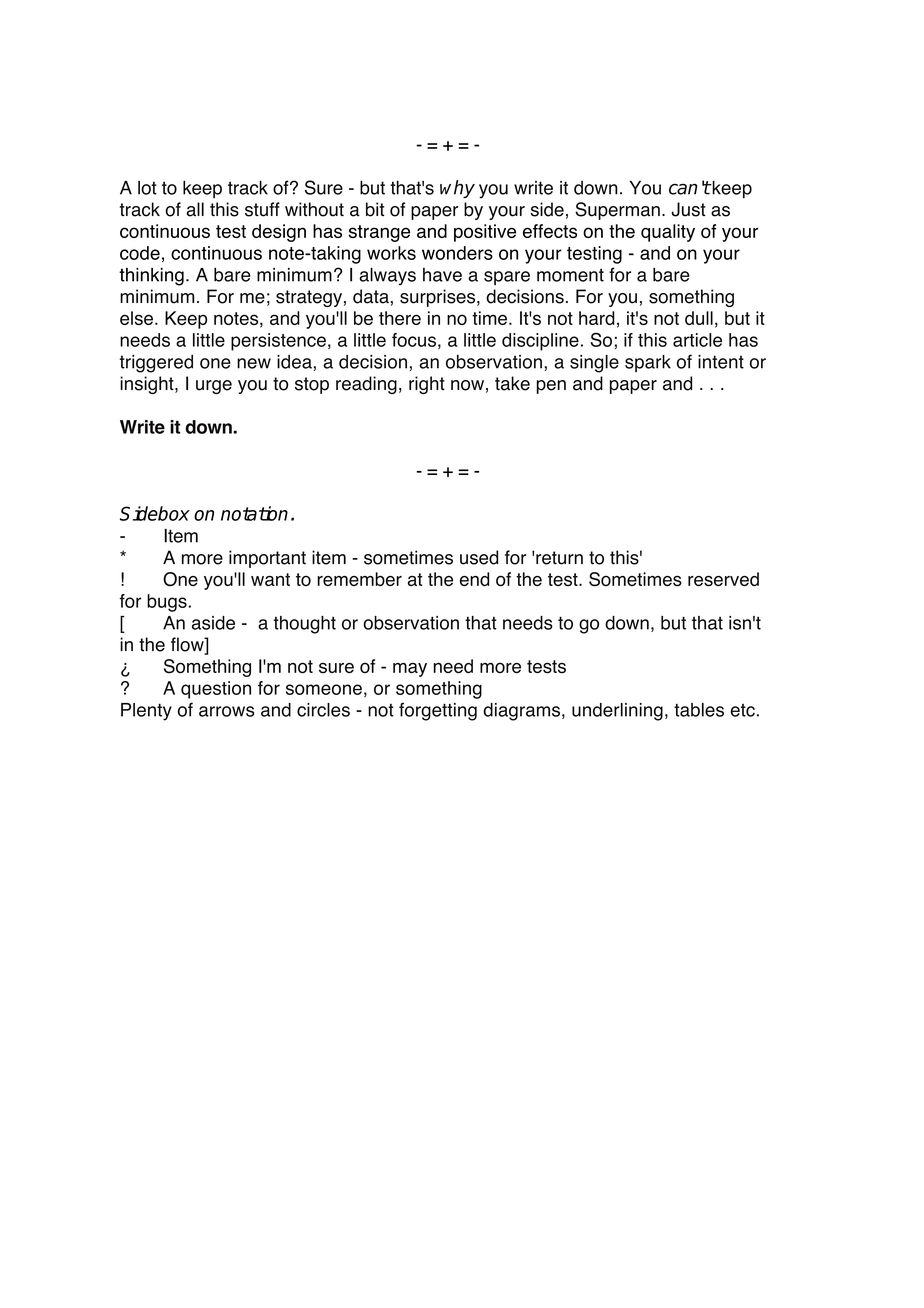 The height and width of the screenshot is (1308, 924). Describe the element at coordinates (216, 690) in the screenshot. I see `question` at that location.
